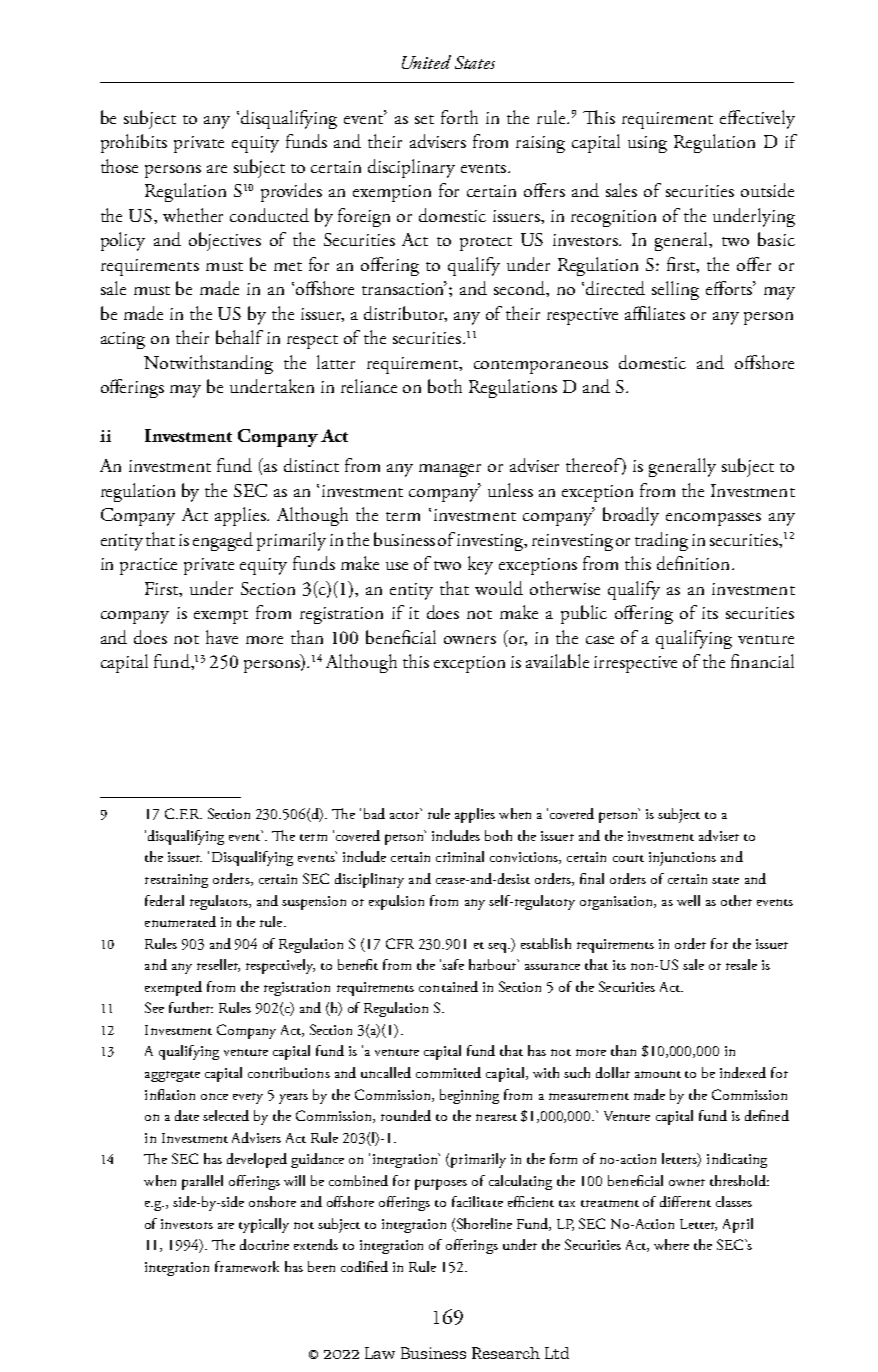 The height and width of the screenshot is (1372, 878). Describe the element at coordinates (180, 921) in the screenshot. I see `enumerated` at that location.
